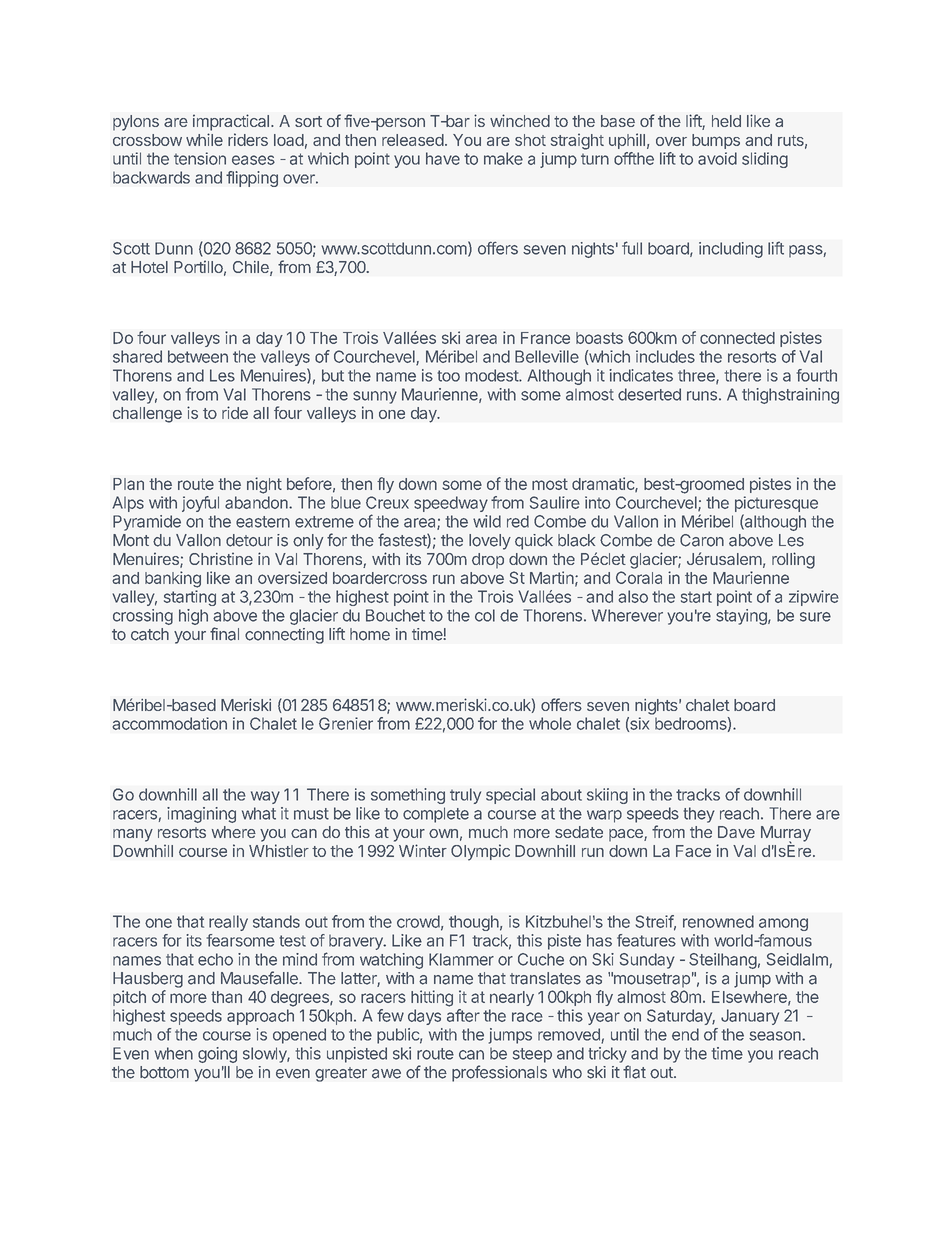  I want to click on between, so click(198, 356).
